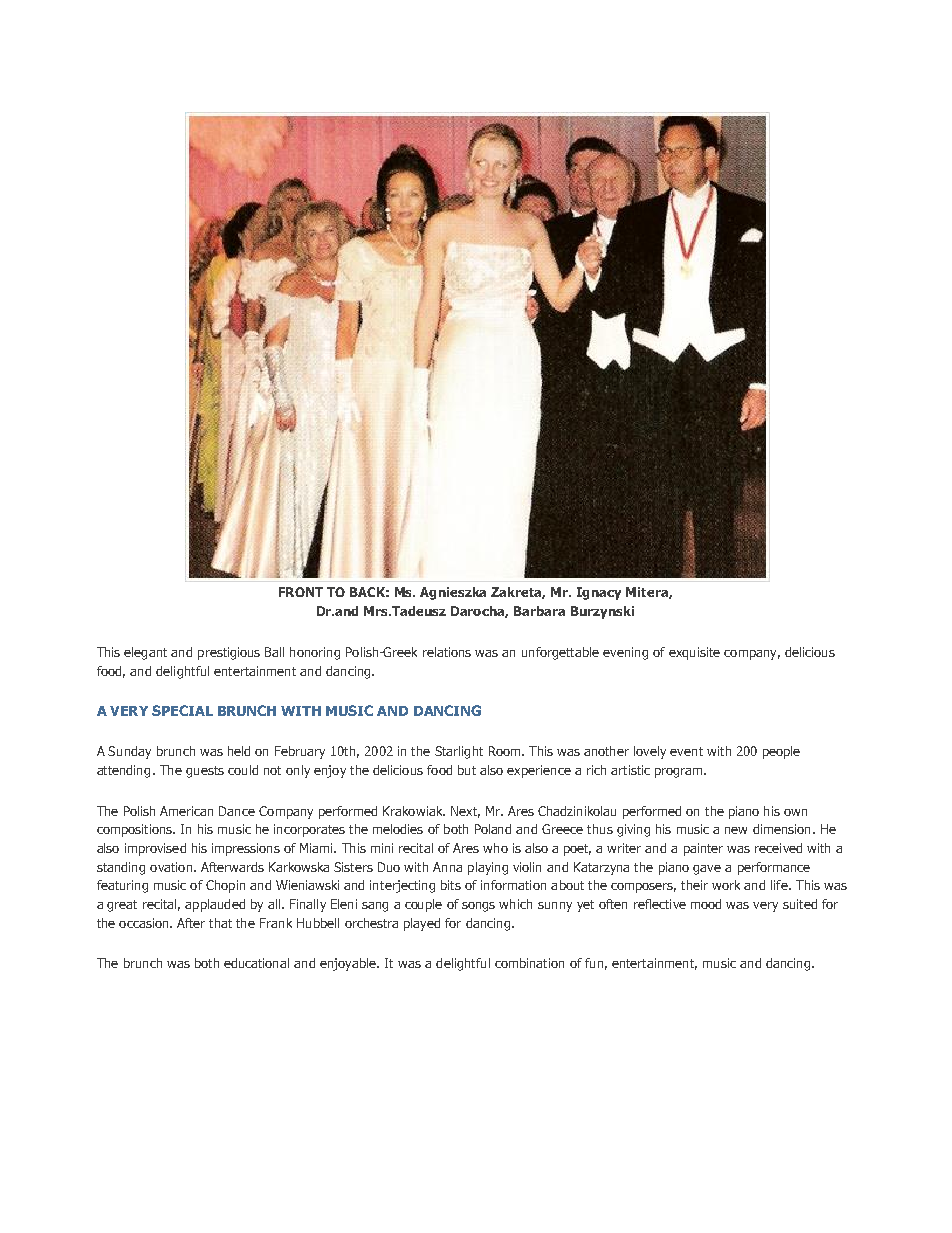 This page has width=952, height=1233. What do you see at coordinates (453, 593) in the page?
I see `Agnieszka` at bounding box center [453, 593].
